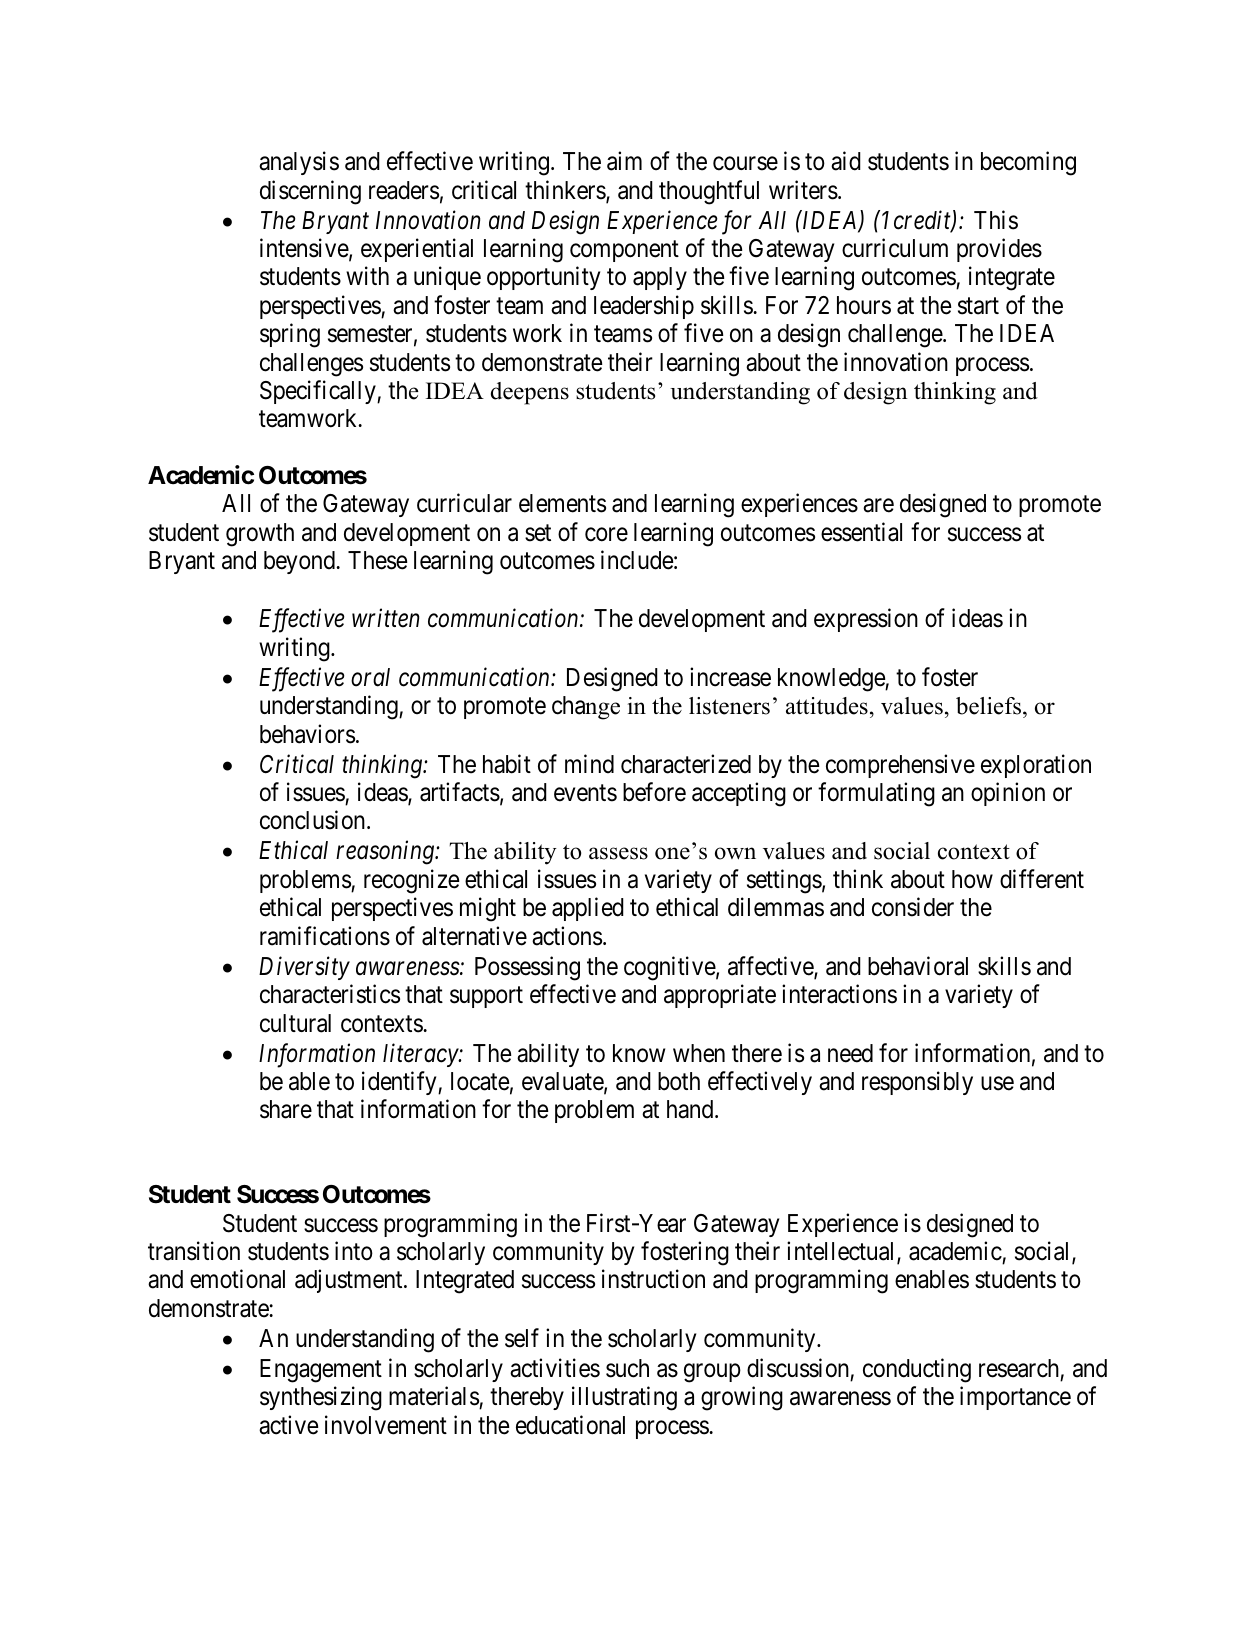 This screenshot has height=1627, width=1257. Describe the element at coordinates (996, 220) in the screenshot. I see `This` at that location.
